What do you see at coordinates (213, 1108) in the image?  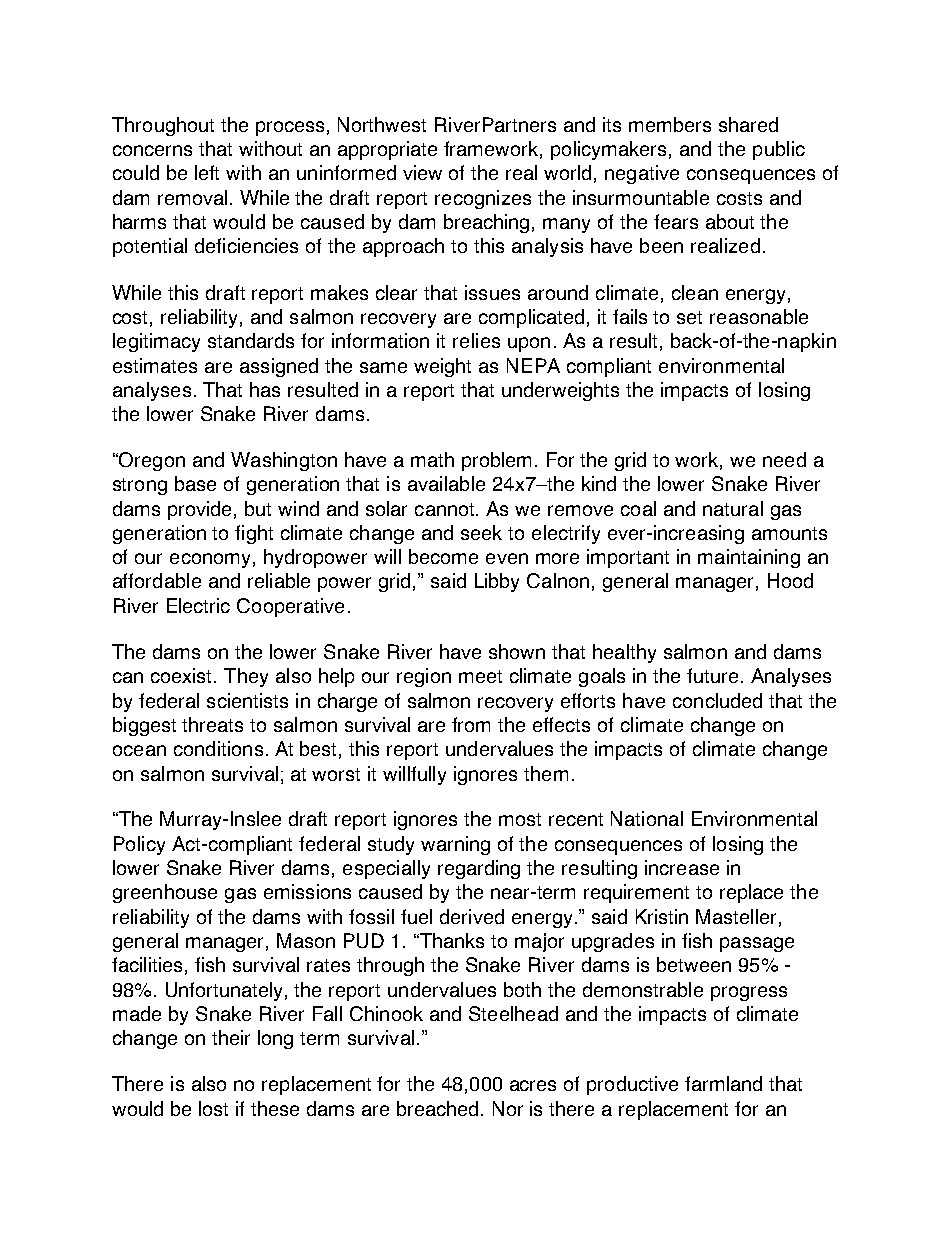 I see `lost` at bounding box center [213, 1108].
